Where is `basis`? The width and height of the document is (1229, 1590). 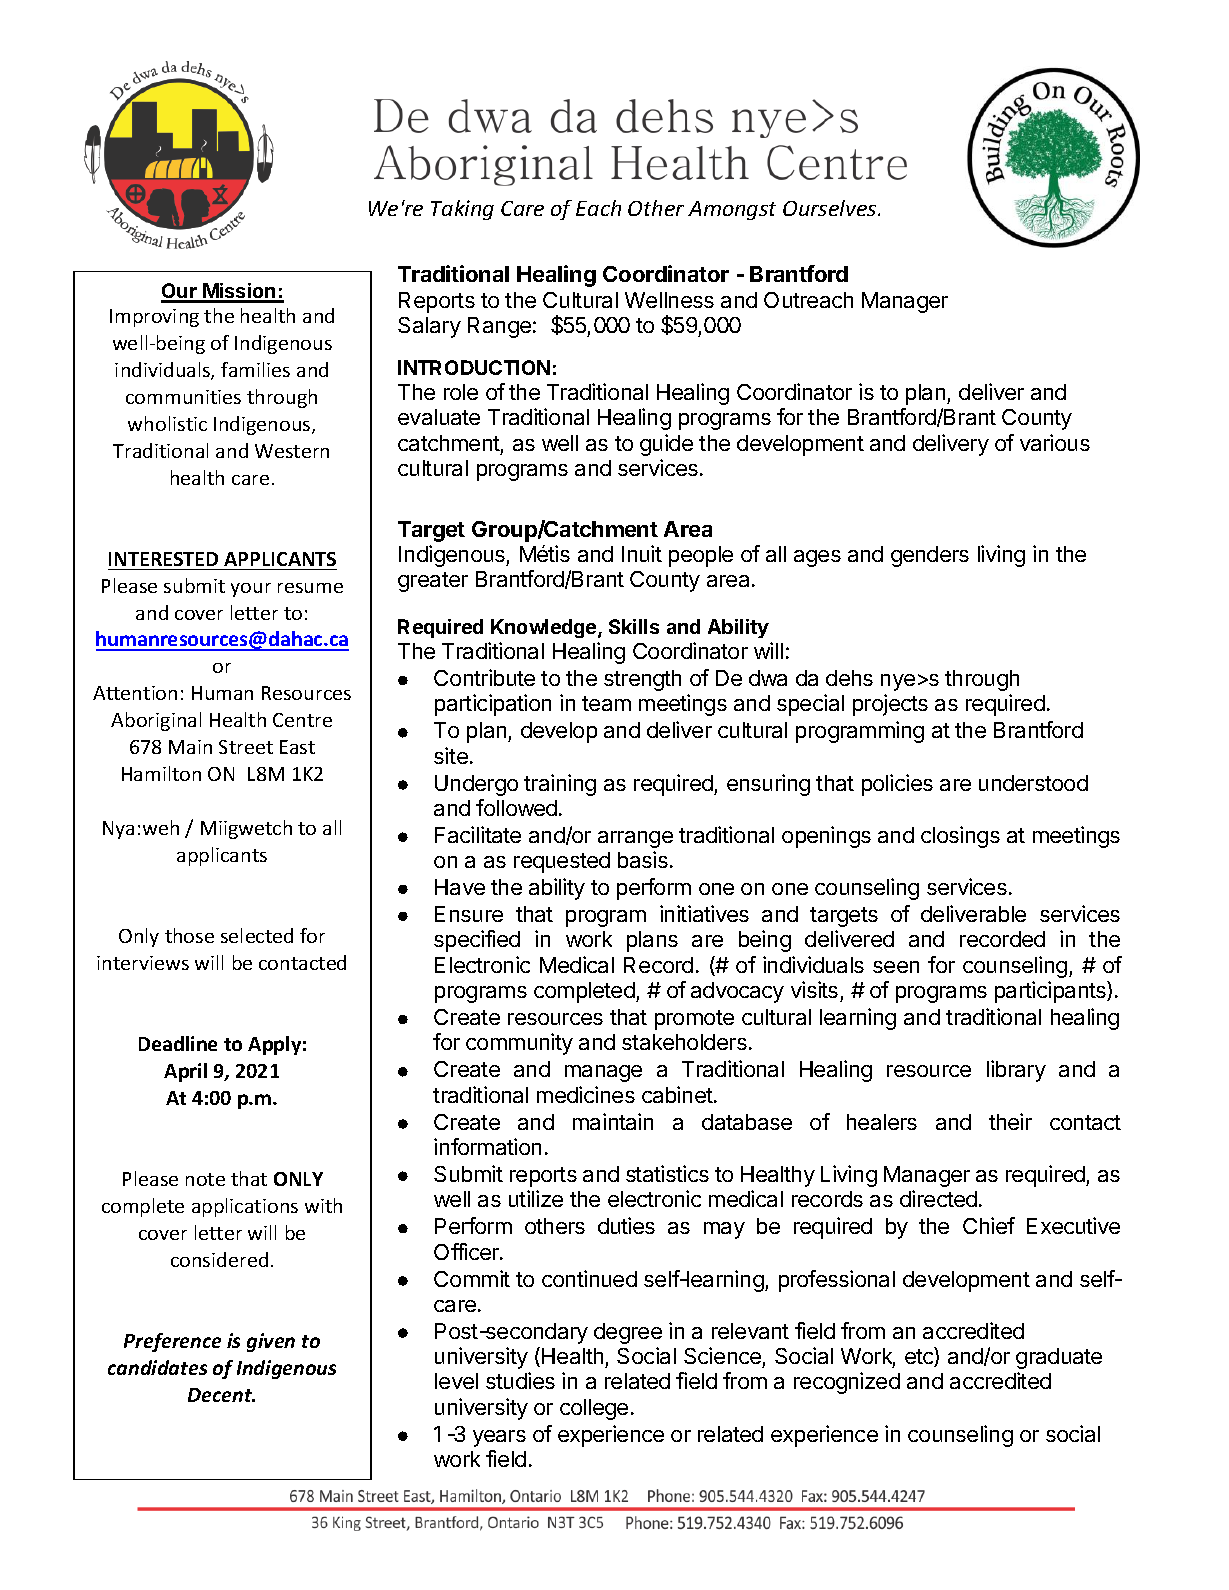
basis is located at coordinates (643, 859).
